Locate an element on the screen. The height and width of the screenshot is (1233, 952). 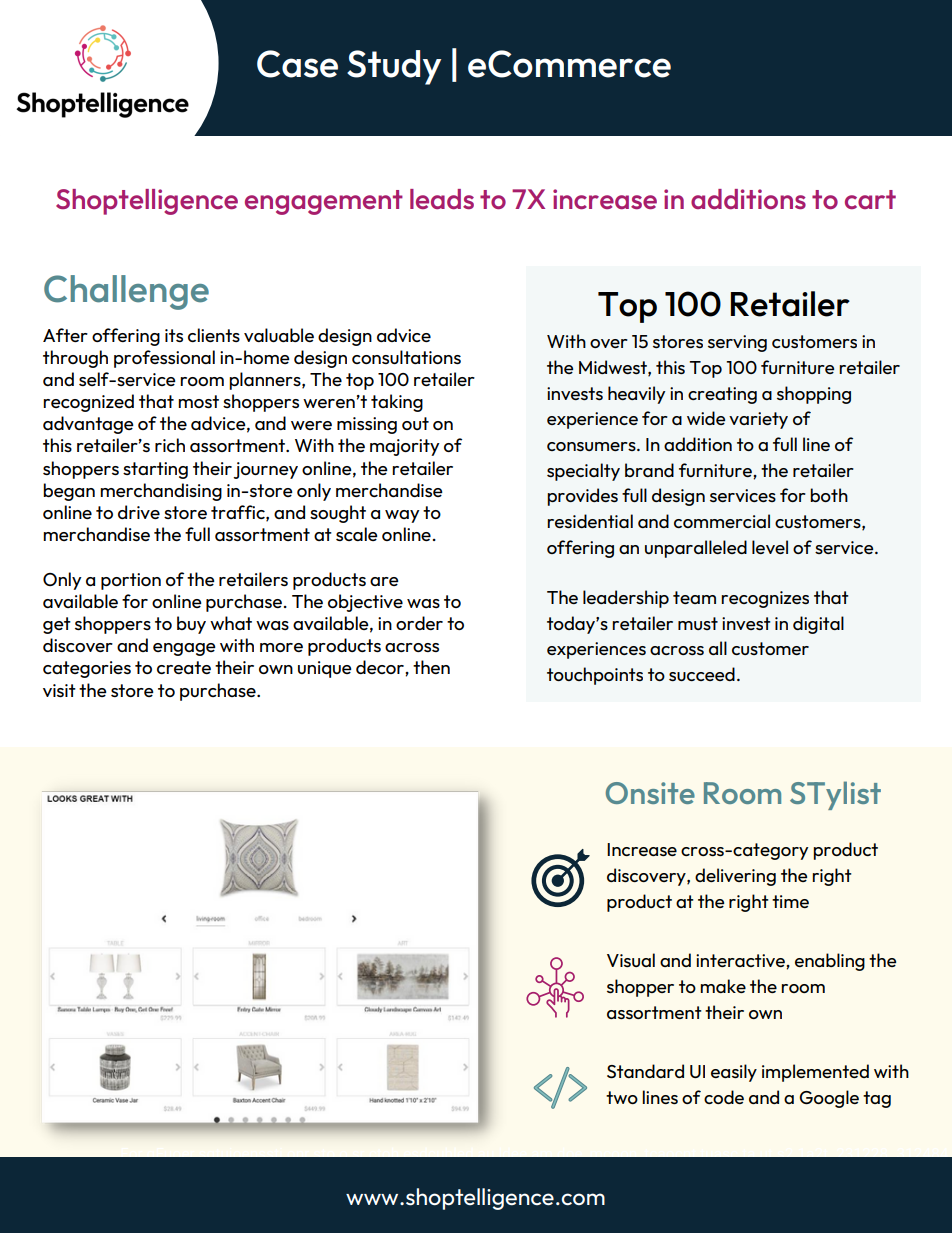
cart is located at coordinates (870, 199).
